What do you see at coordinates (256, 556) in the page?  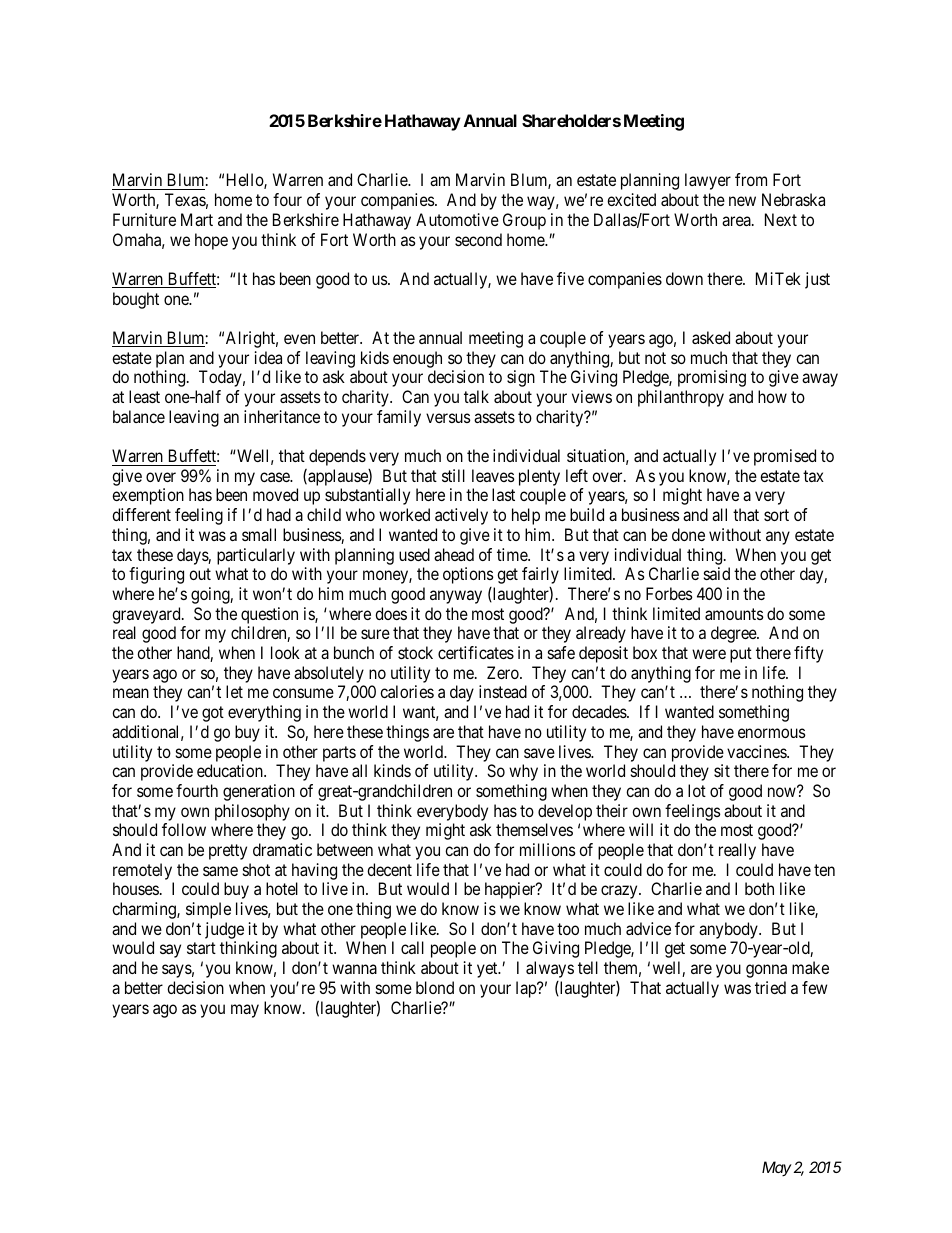 I see `particularly` at bounding box center [256, 556].
